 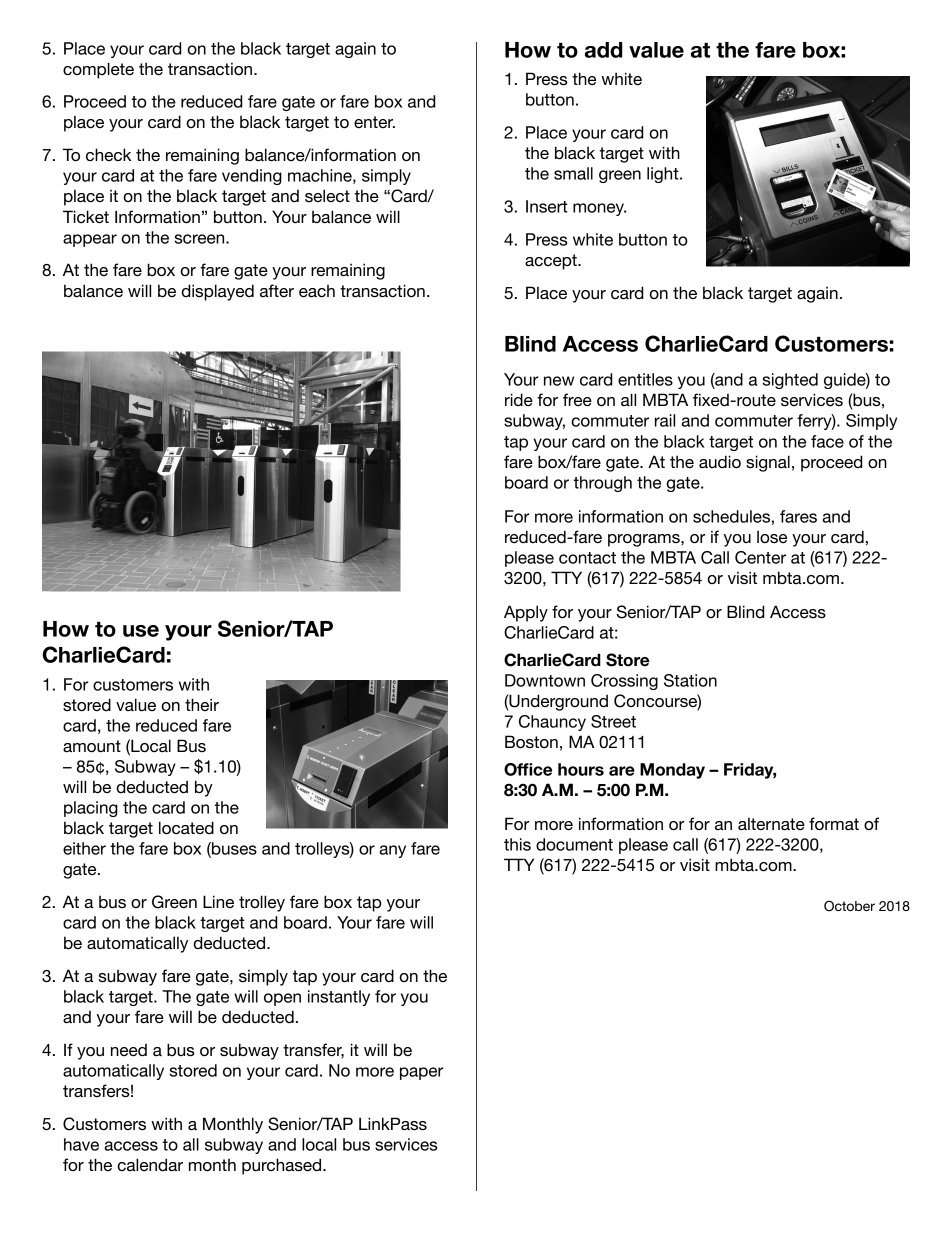 I want to click on located, so click(x=186, y=828).
